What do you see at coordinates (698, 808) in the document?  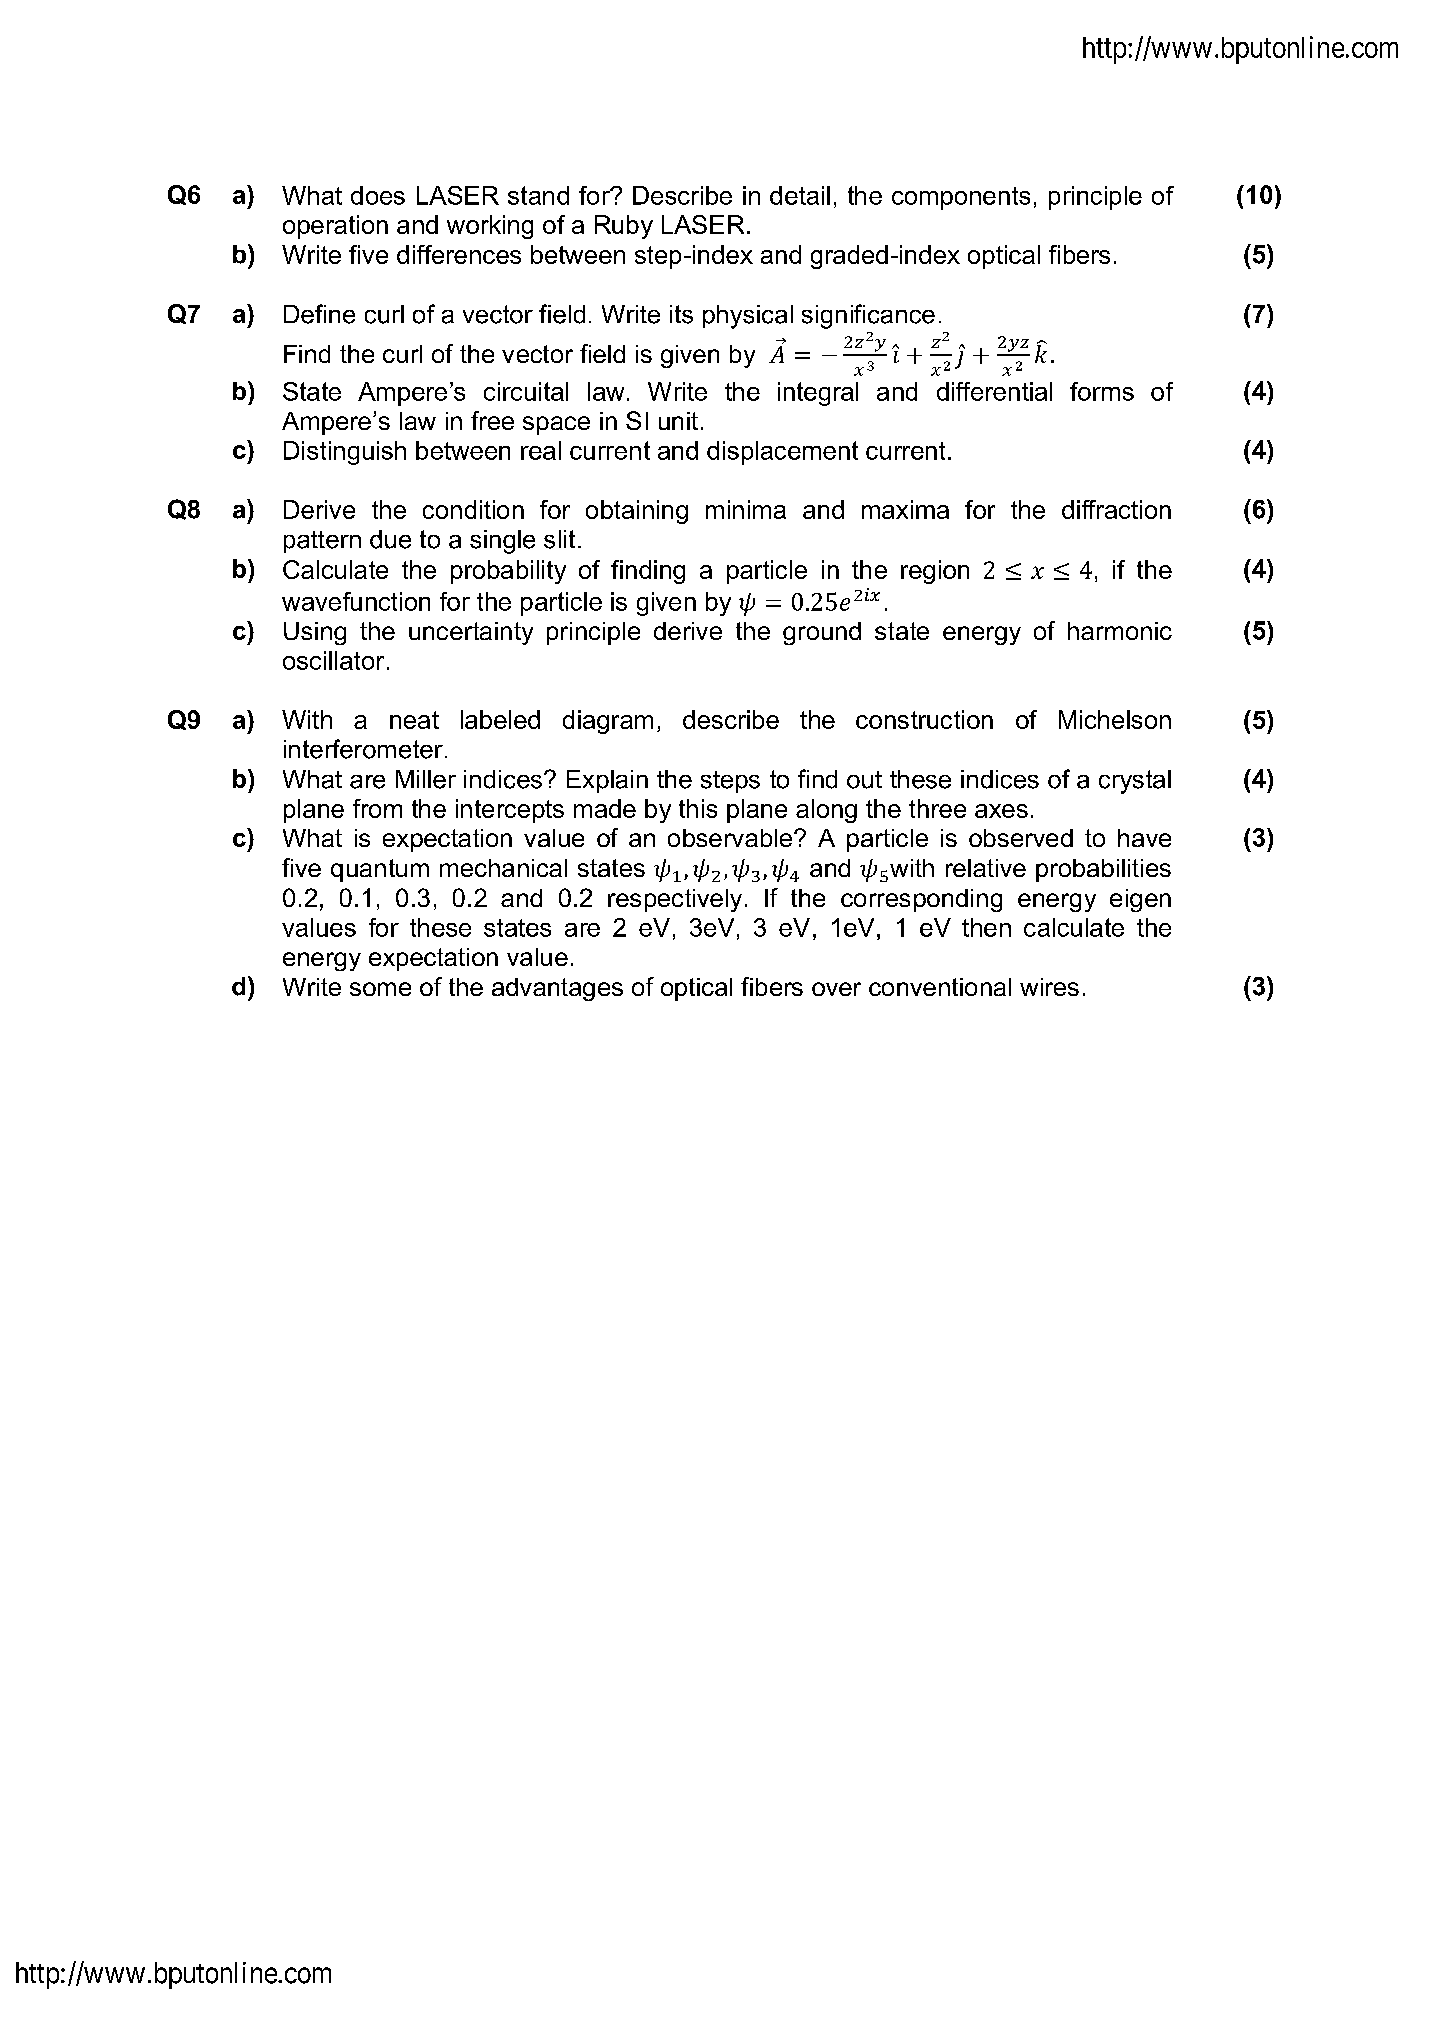 I see `this` at bounding box center [698, 808].
